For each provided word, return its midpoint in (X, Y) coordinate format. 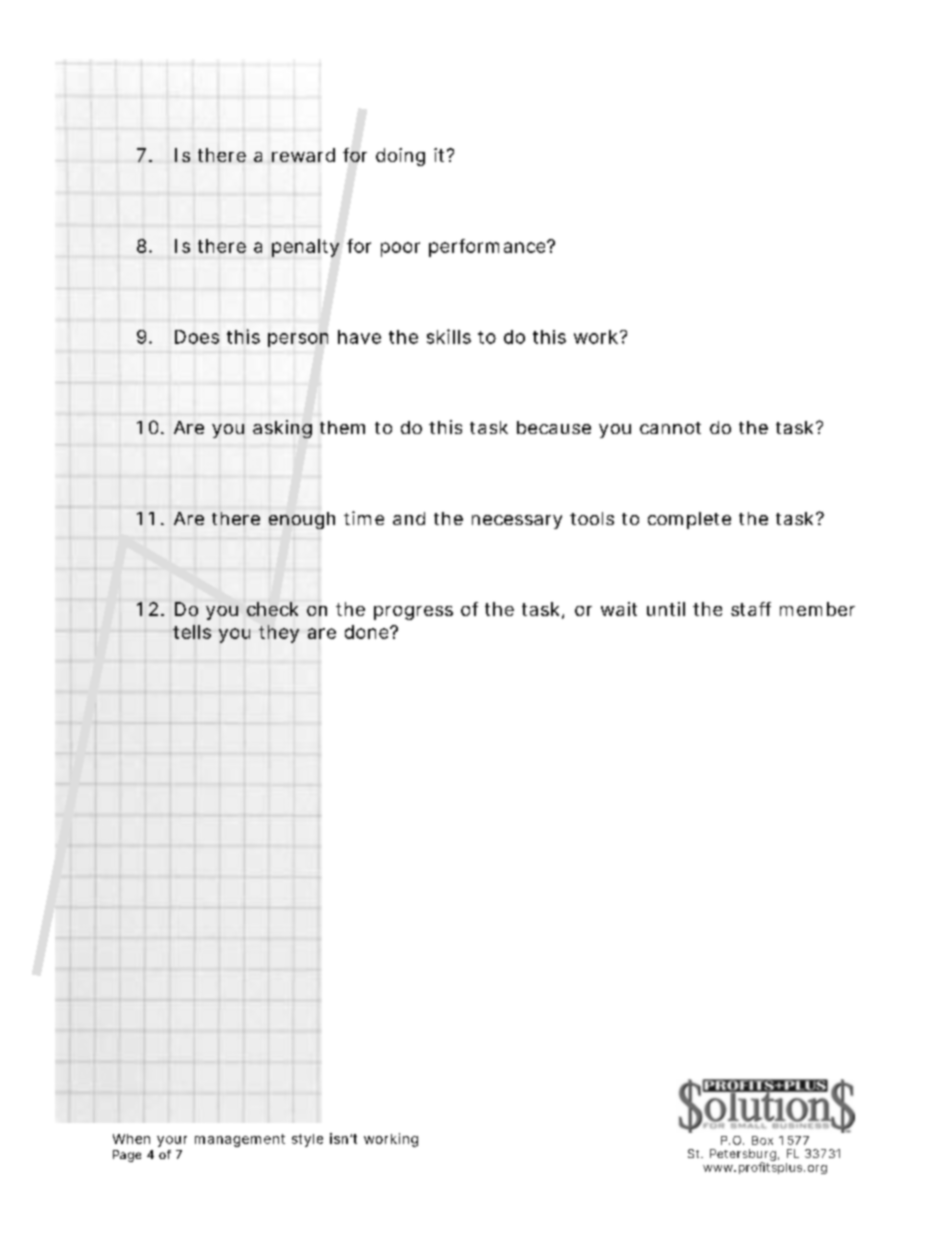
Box (762, 1140)
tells (192, 632)
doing (400, 157)
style (307, 1140)
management (240, 1140)
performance (488, 248)
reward (303, 155)
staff (751, 609)
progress (413, 613)
